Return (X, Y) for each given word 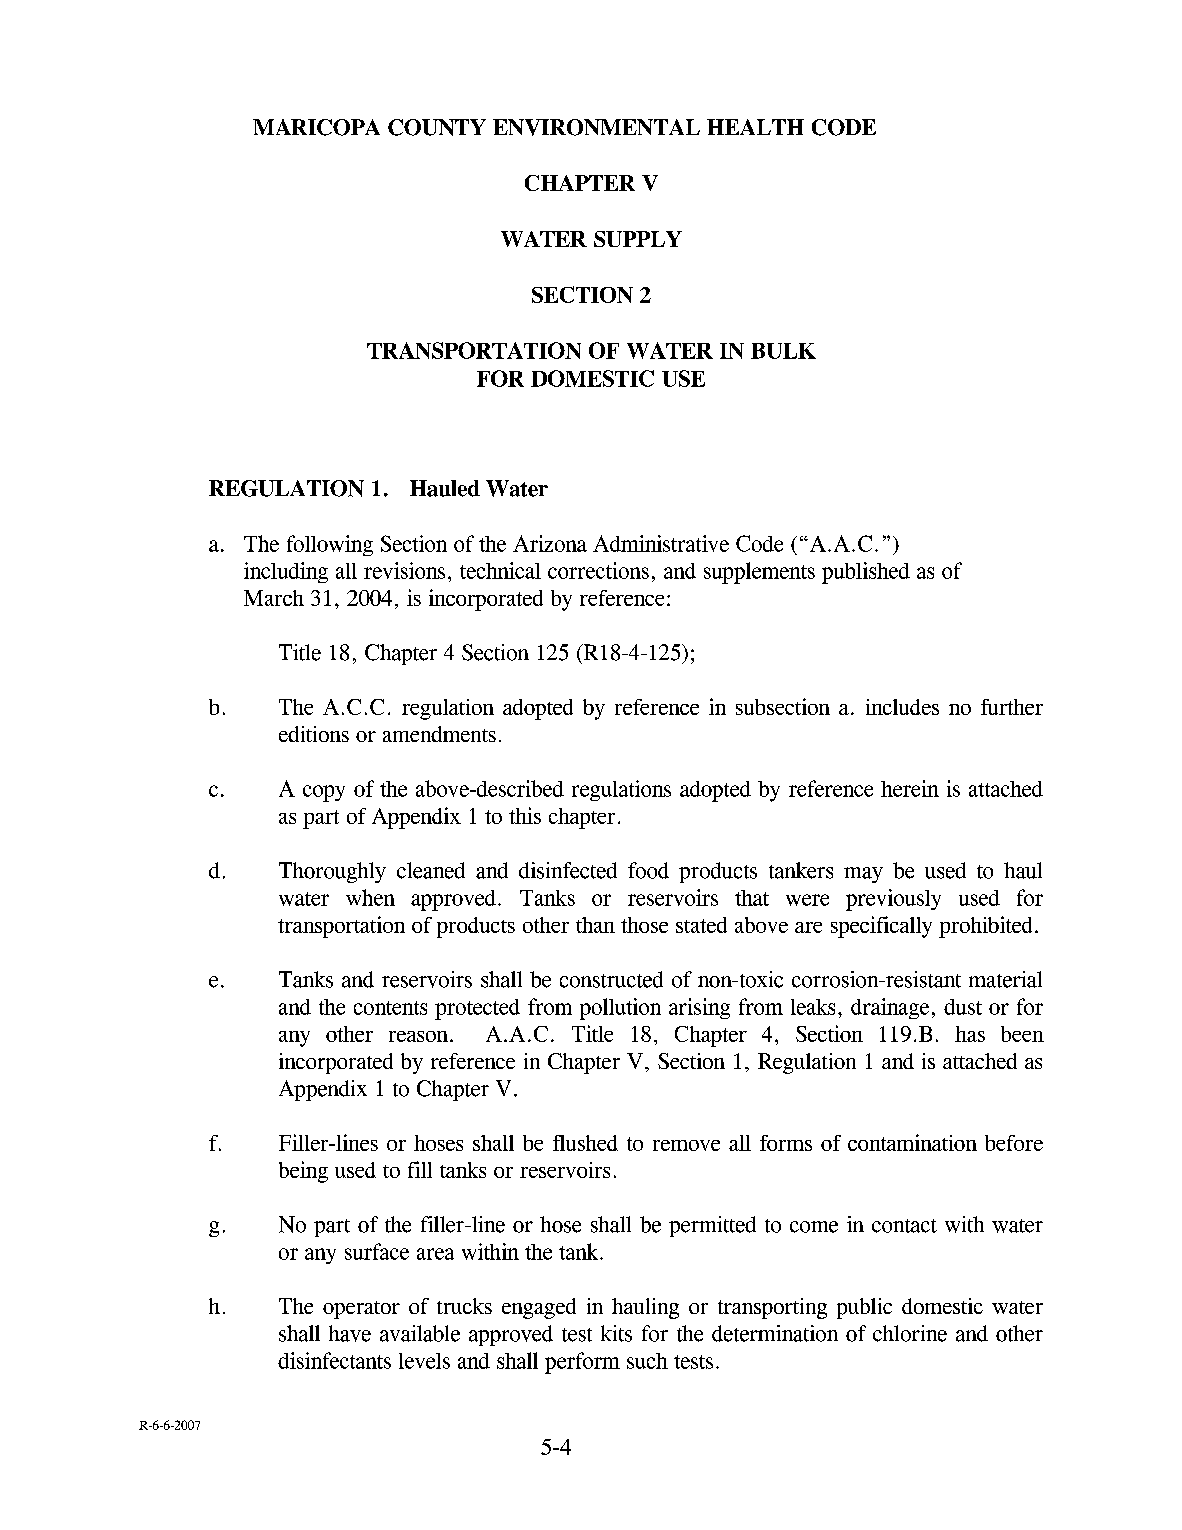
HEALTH (755, 127)
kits (616, 1333)
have (350, 1333)
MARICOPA (316, 127)
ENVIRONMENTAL (596, 127)
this (525, 815)
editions (314, 734)
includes (902, 707)
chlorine (910, 1333)
